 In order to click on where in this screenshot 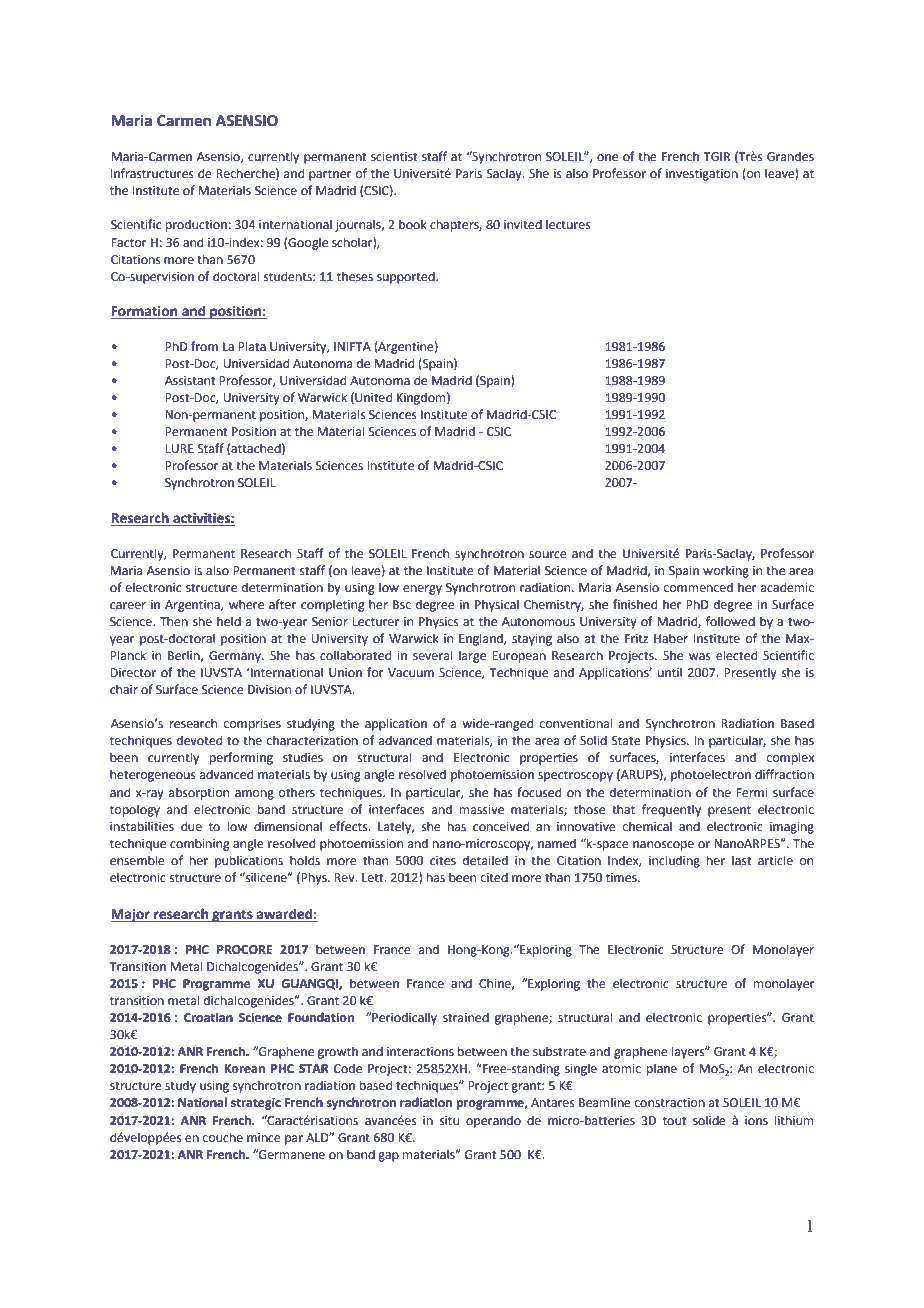, I will do `click(246, 604)`.
